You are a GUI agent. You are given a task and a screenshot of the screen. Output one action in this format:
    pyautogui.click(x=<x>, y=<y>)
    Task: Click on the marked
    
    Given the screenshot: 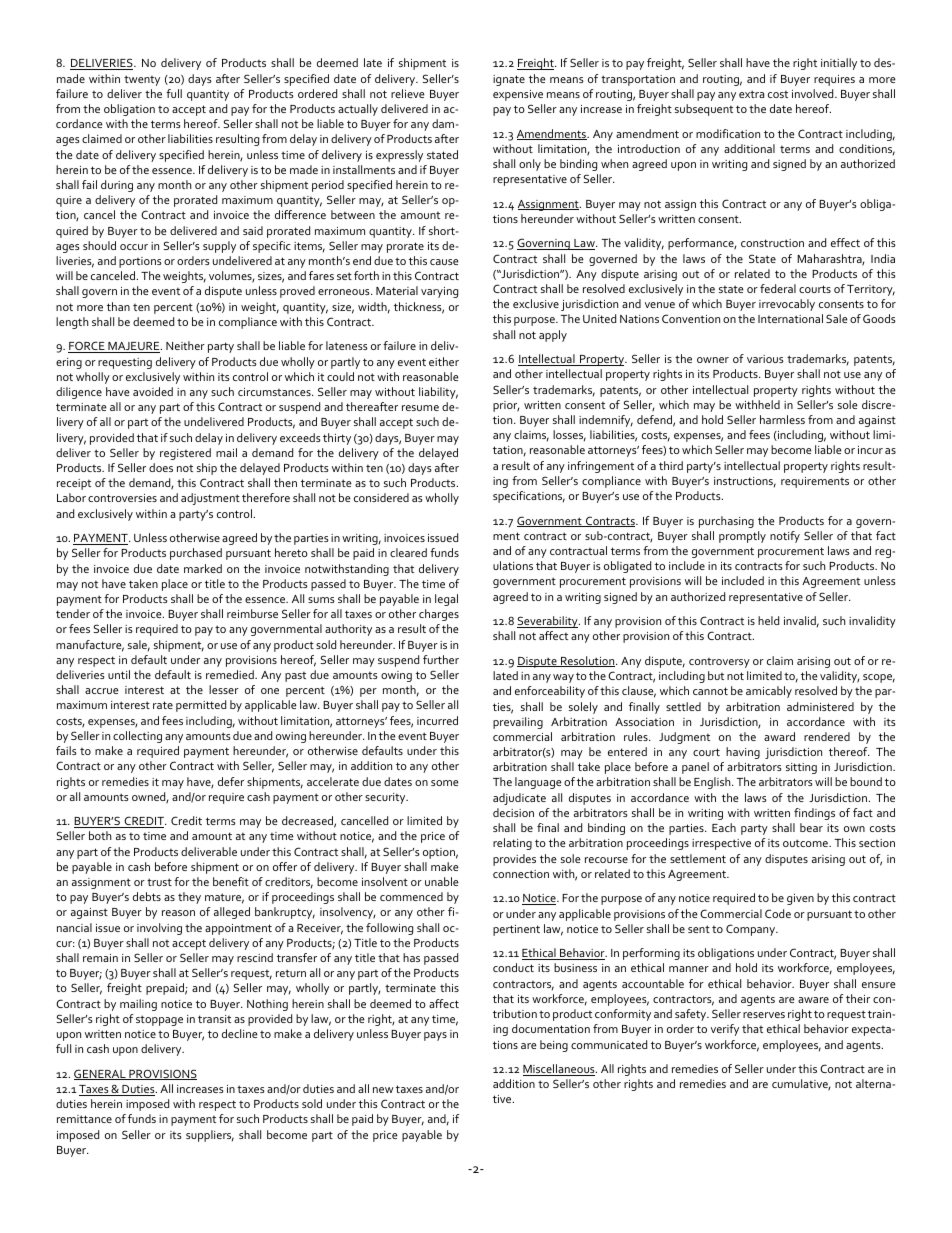 What is the action you would take?
    pyautogui.click(x=203, y=568)
